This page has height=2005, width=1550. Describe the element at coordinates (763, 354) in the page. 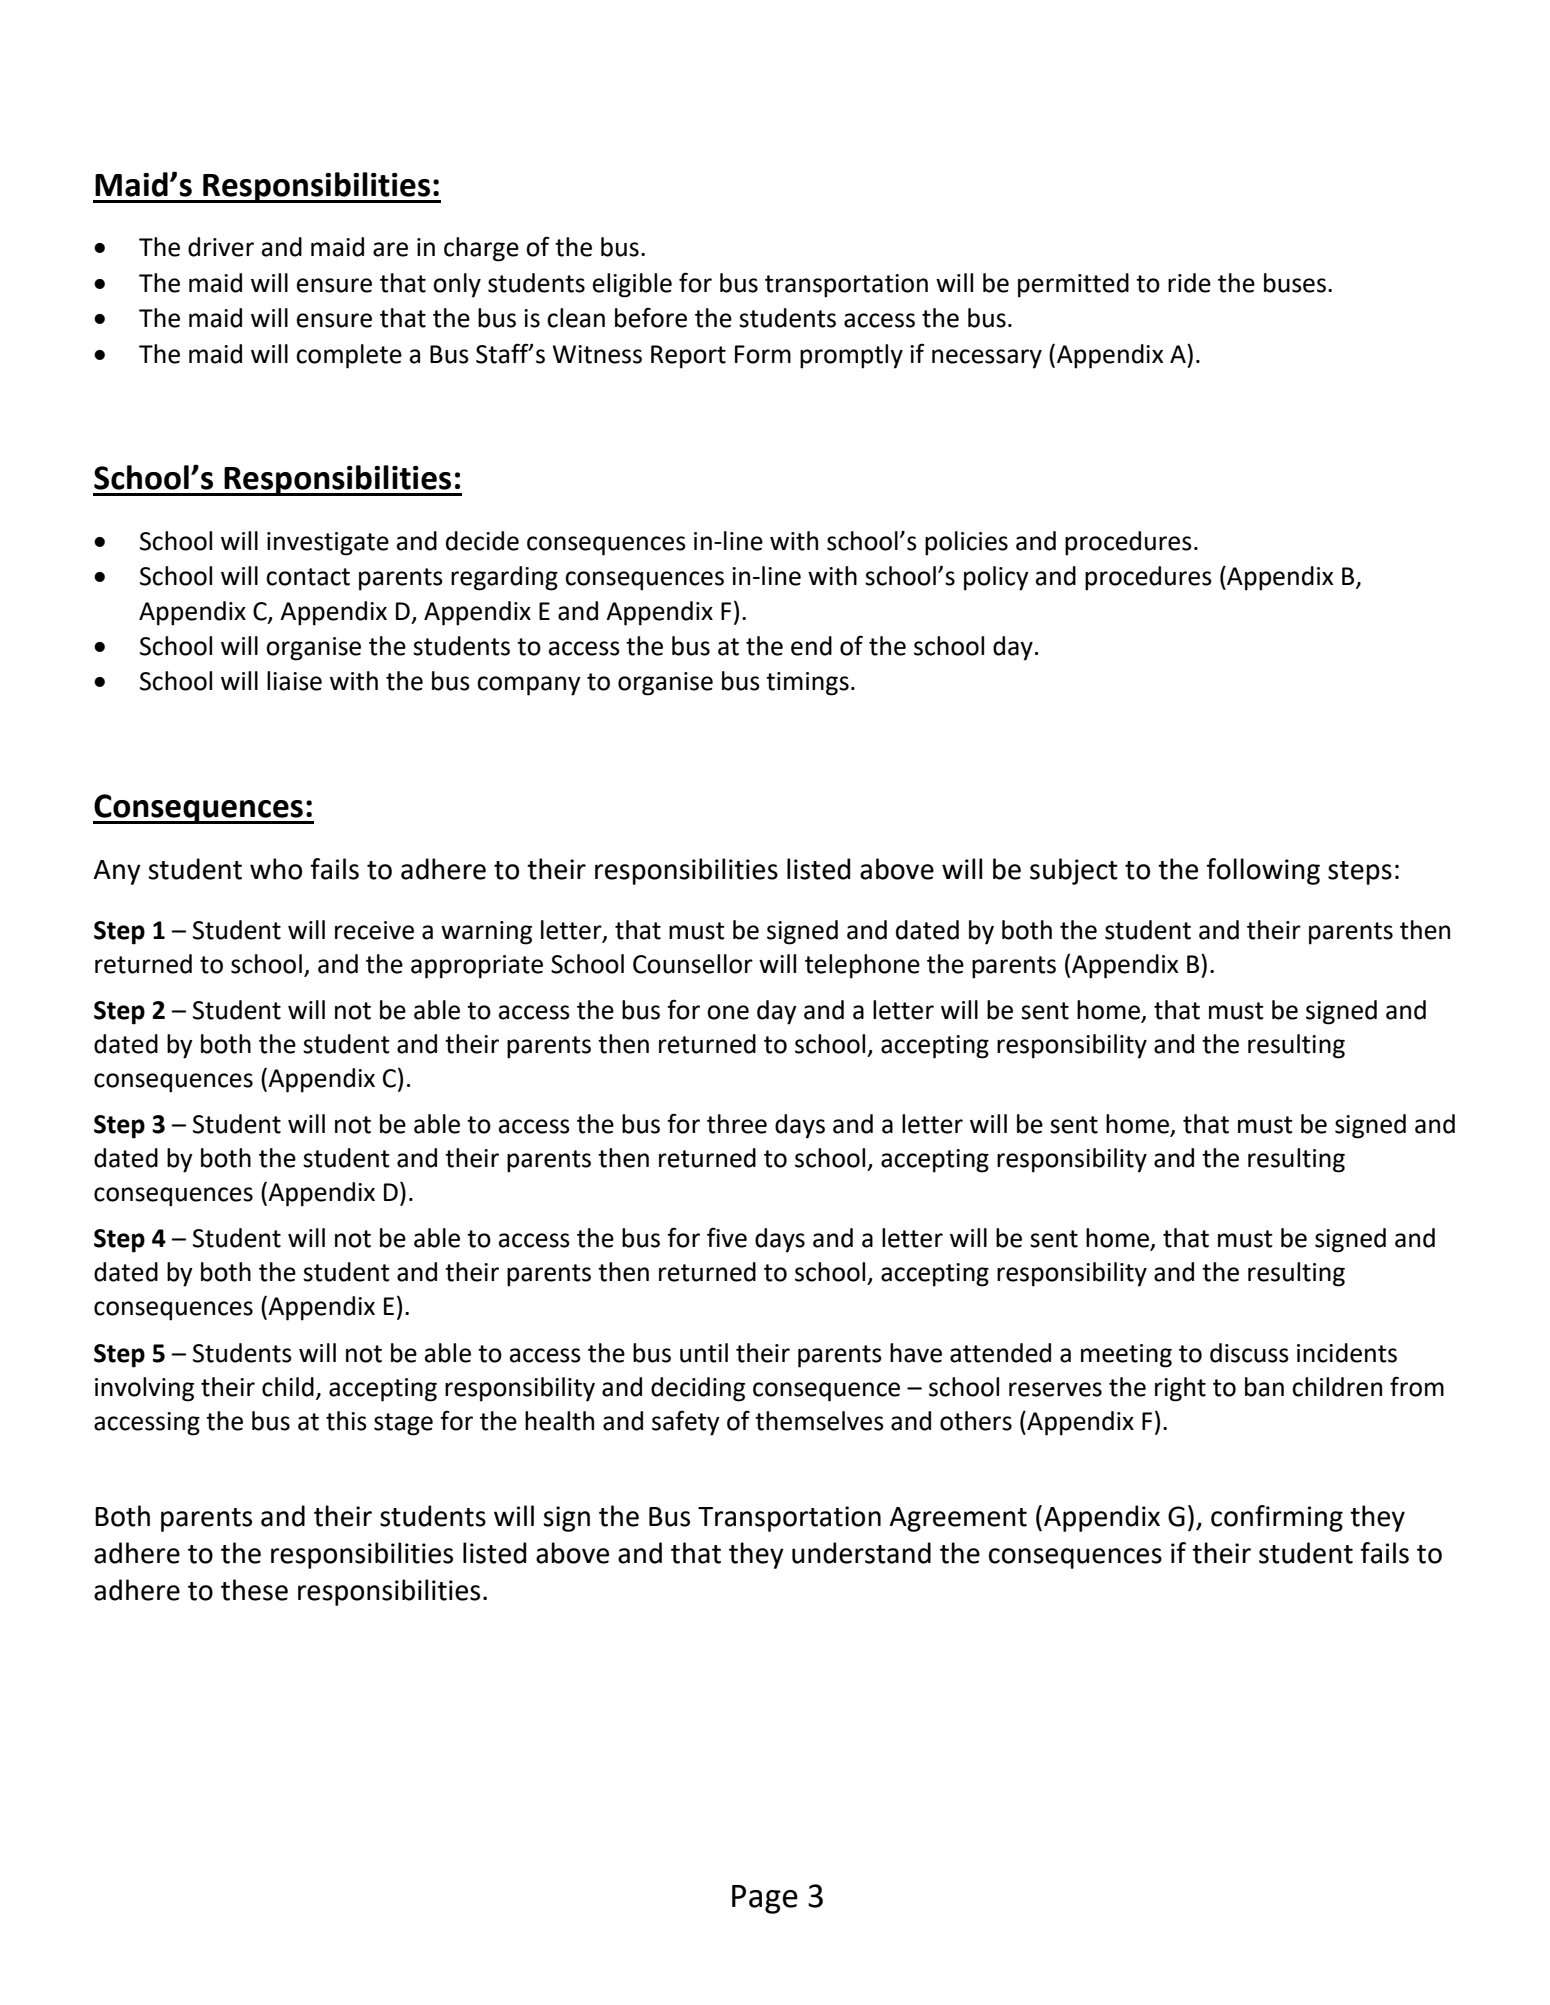

I see `Form` at that location.
